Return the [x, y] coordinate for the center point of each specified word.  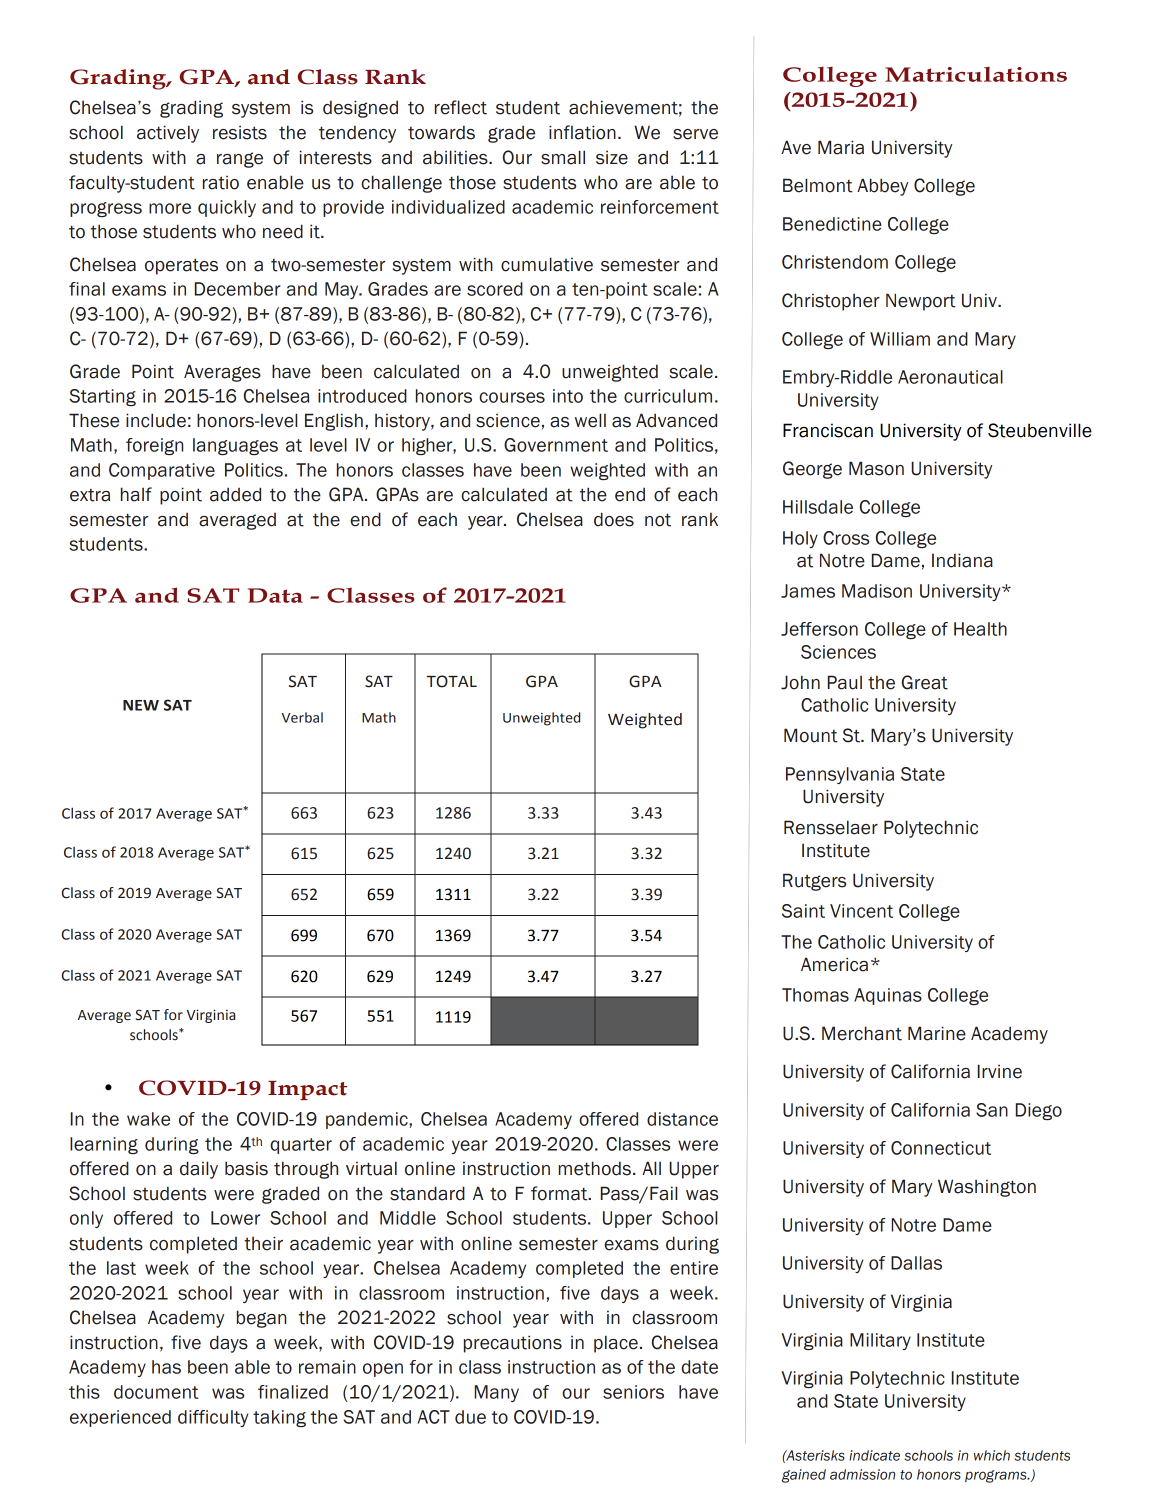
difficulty [213, 1418]
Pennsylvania [840, 775]
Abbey [882, 187]
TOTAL [452, 681]
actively [168, 134]
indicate [874, 1455]
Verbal [302, 717]
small [563, 157]
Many [497, 1393]
